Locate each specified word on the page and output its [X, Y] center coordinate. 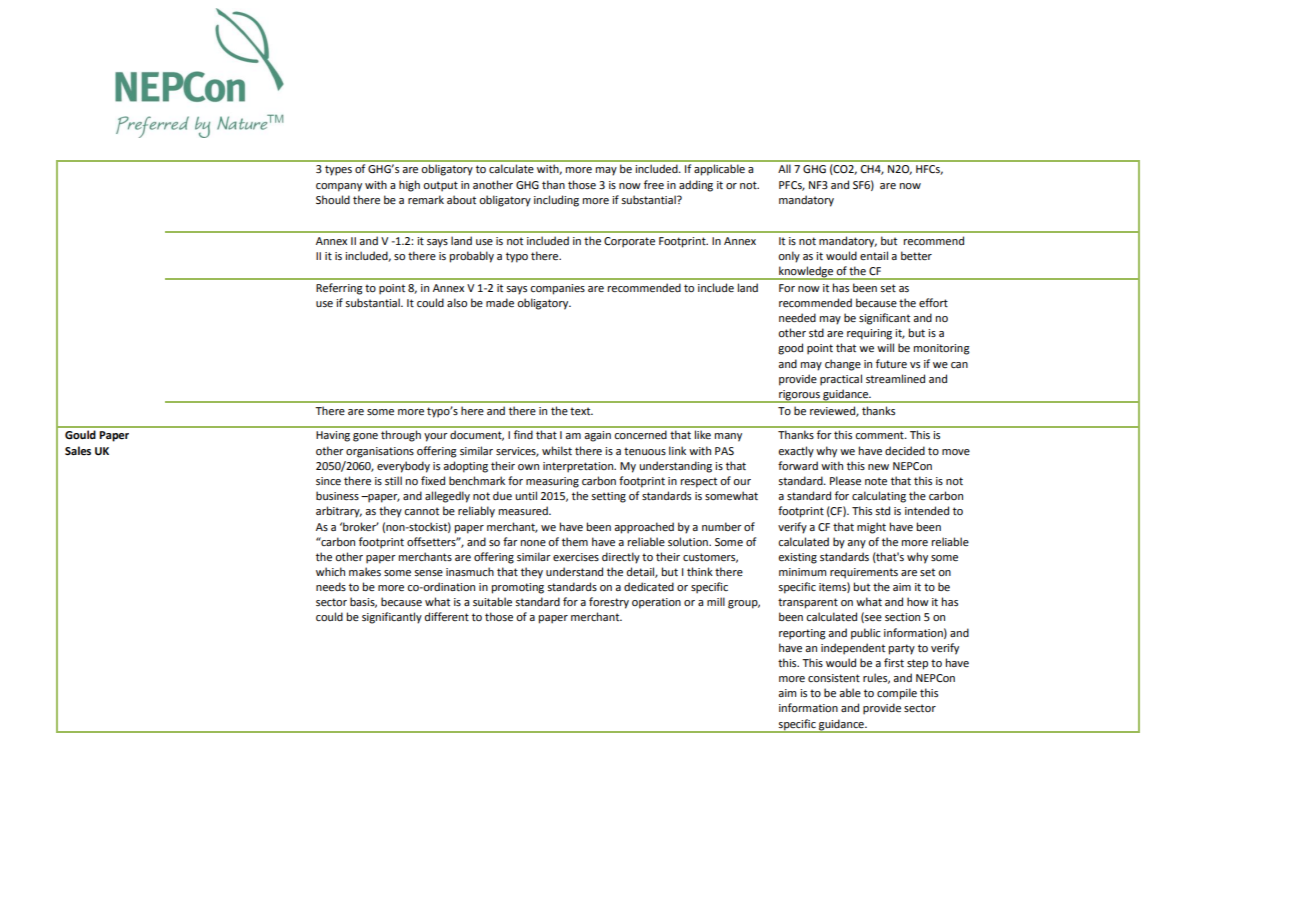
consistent [834, 678]
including [556, 201]
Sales [78, 450]
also [457, 302]
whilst [557, 450]
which [330, 571]
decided [905, 450]
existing [797, 558]
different [447, 616]
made [500, 302]
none [533, 543]
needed [797, 317]
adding [696, 186]
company [339, 187]
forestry [609, 603]
